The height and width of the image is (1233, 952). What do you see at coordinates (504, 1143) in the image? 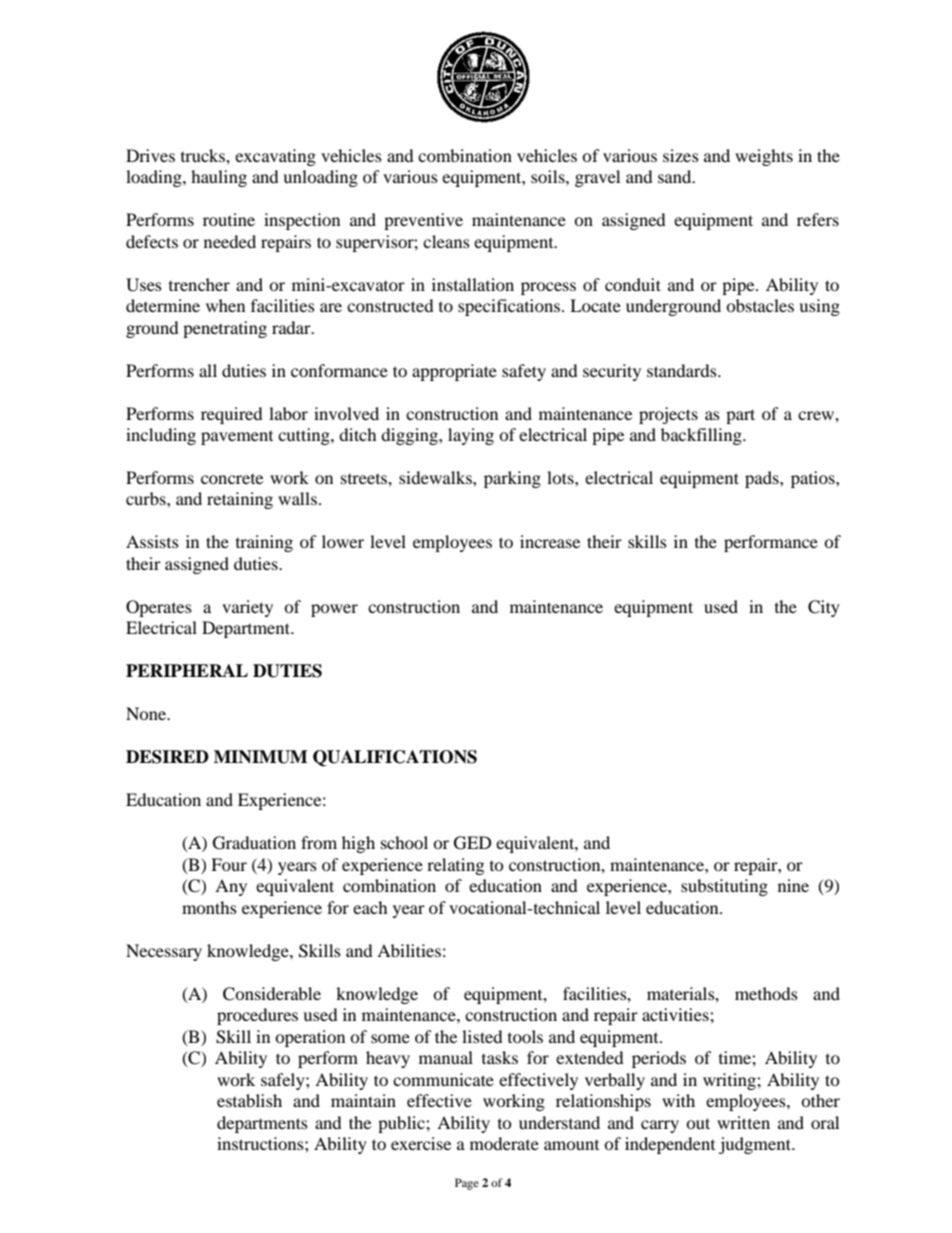
I see `moderate` at bounding box center [504, 1143].
